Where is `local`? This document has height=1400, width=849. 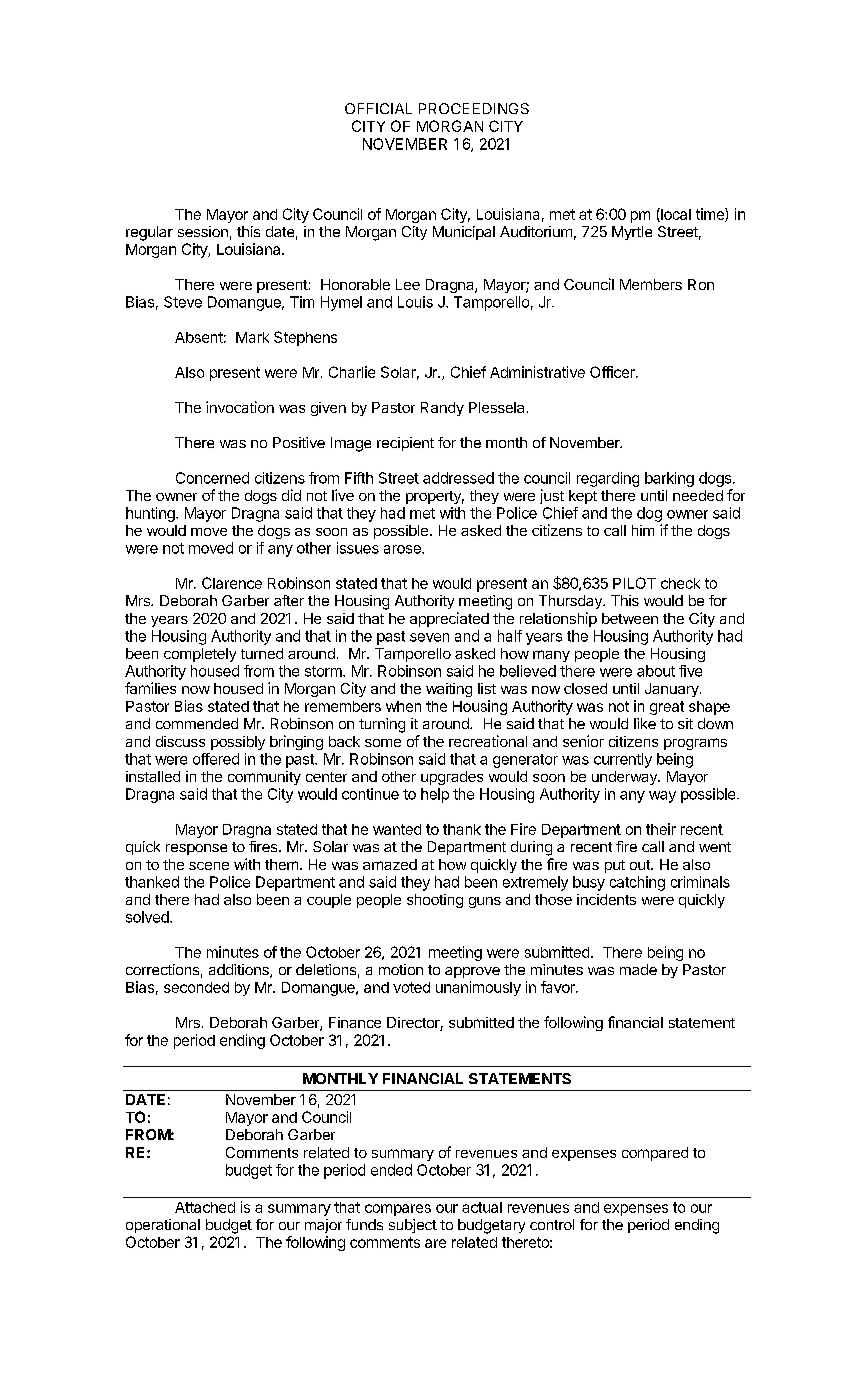 local is located at coordinates (675, 215).
